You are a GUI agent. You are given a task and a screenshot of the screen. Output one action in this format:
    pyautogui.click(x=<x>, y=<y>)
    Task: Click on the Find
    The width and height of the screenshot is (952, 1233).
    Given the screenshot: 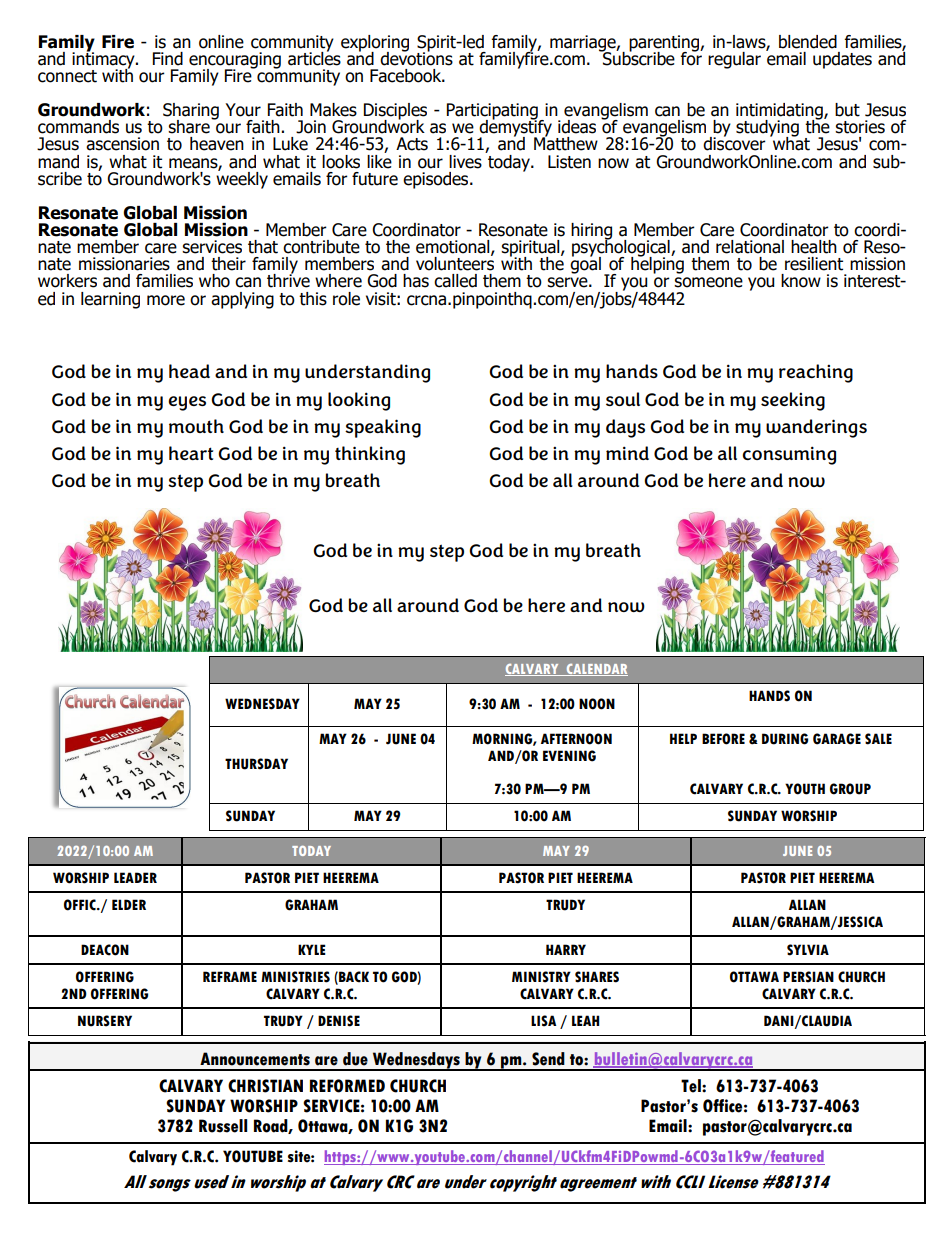 What is the action you would take?
    pyautogui.click(x=168, y=59)
